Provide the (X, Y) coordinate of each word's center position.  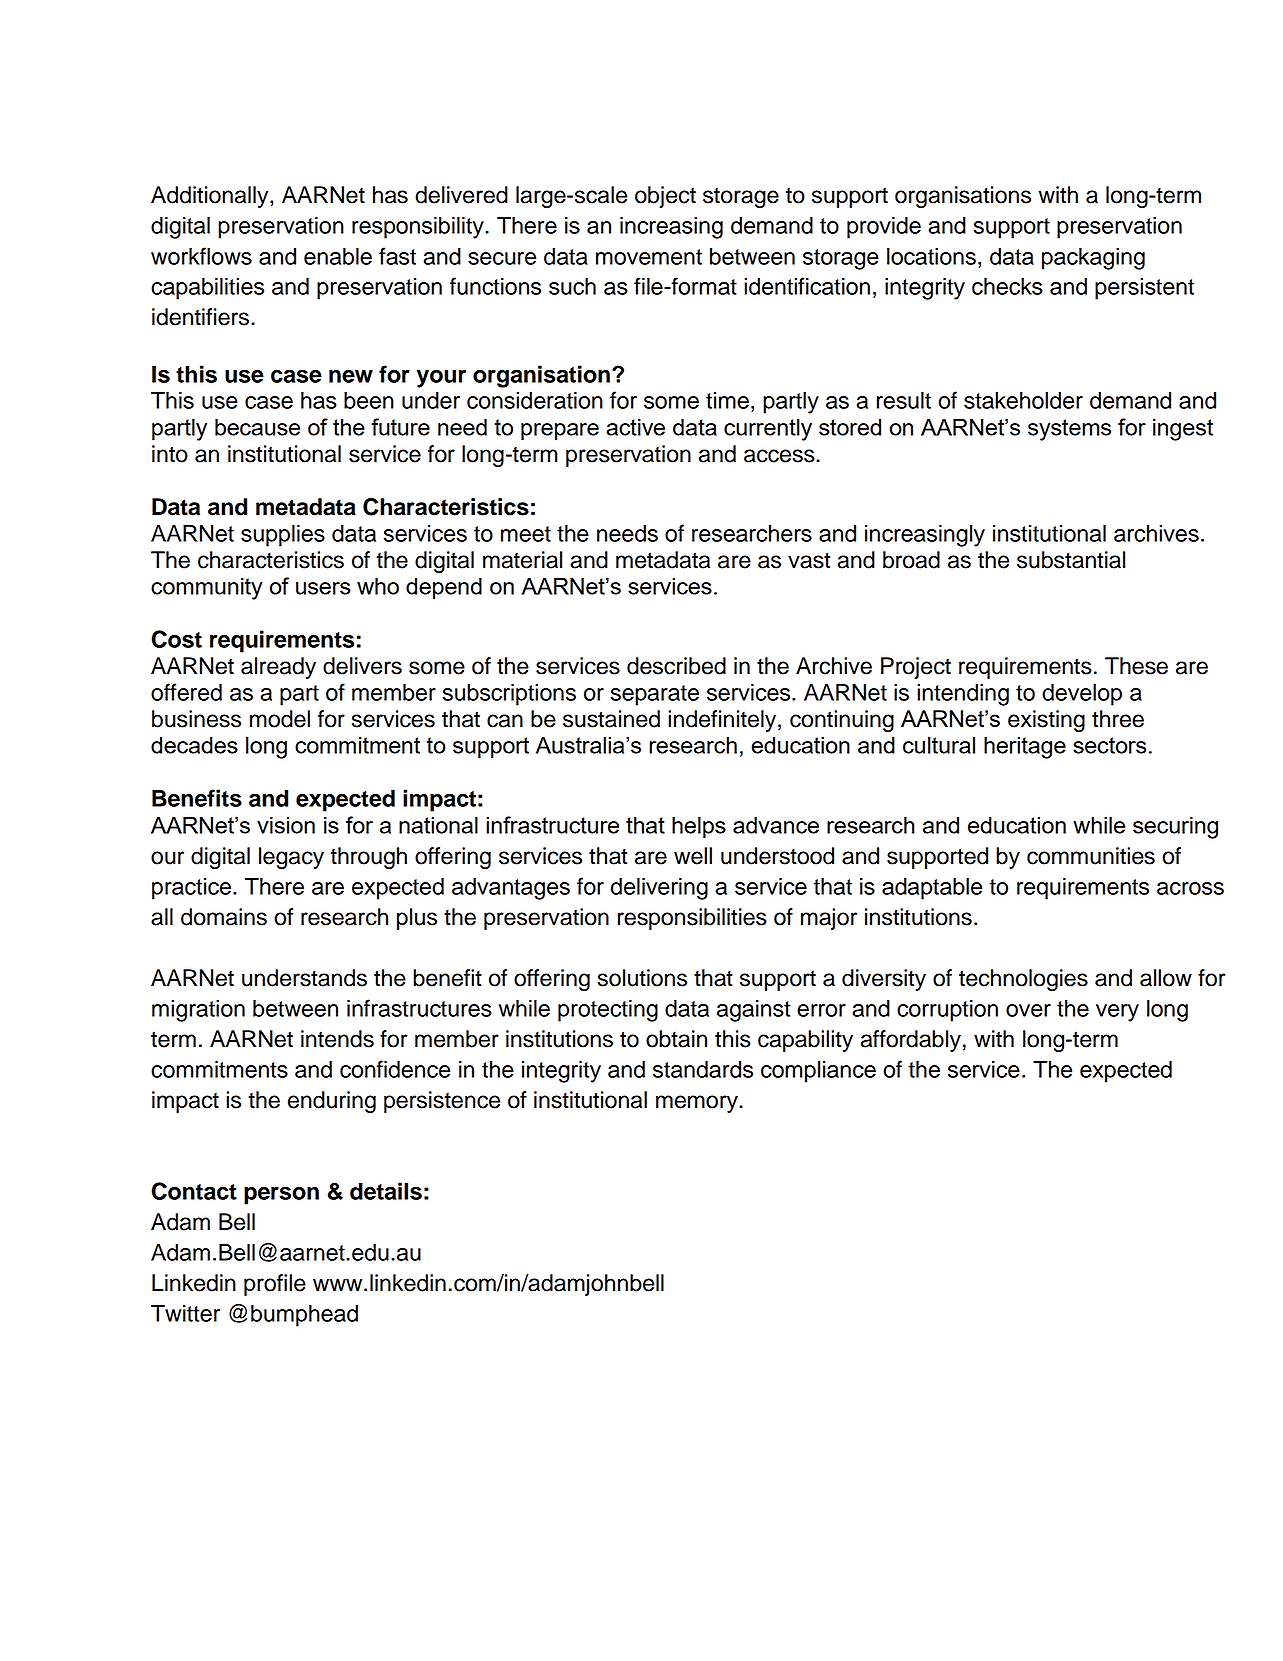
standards (703, 1069)
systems (1069, 430)
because (257, 427)
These (1136, 666)
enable (338, 256)
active (635, 427)
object (665, 197)
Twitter (185, 1313)
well (693, 856)
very (1117, 1013)
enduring (332, 1102)
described (676, 666)
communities (1091, 856)
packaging (1093, 258)
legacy (291, 858)
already (278, 668)
